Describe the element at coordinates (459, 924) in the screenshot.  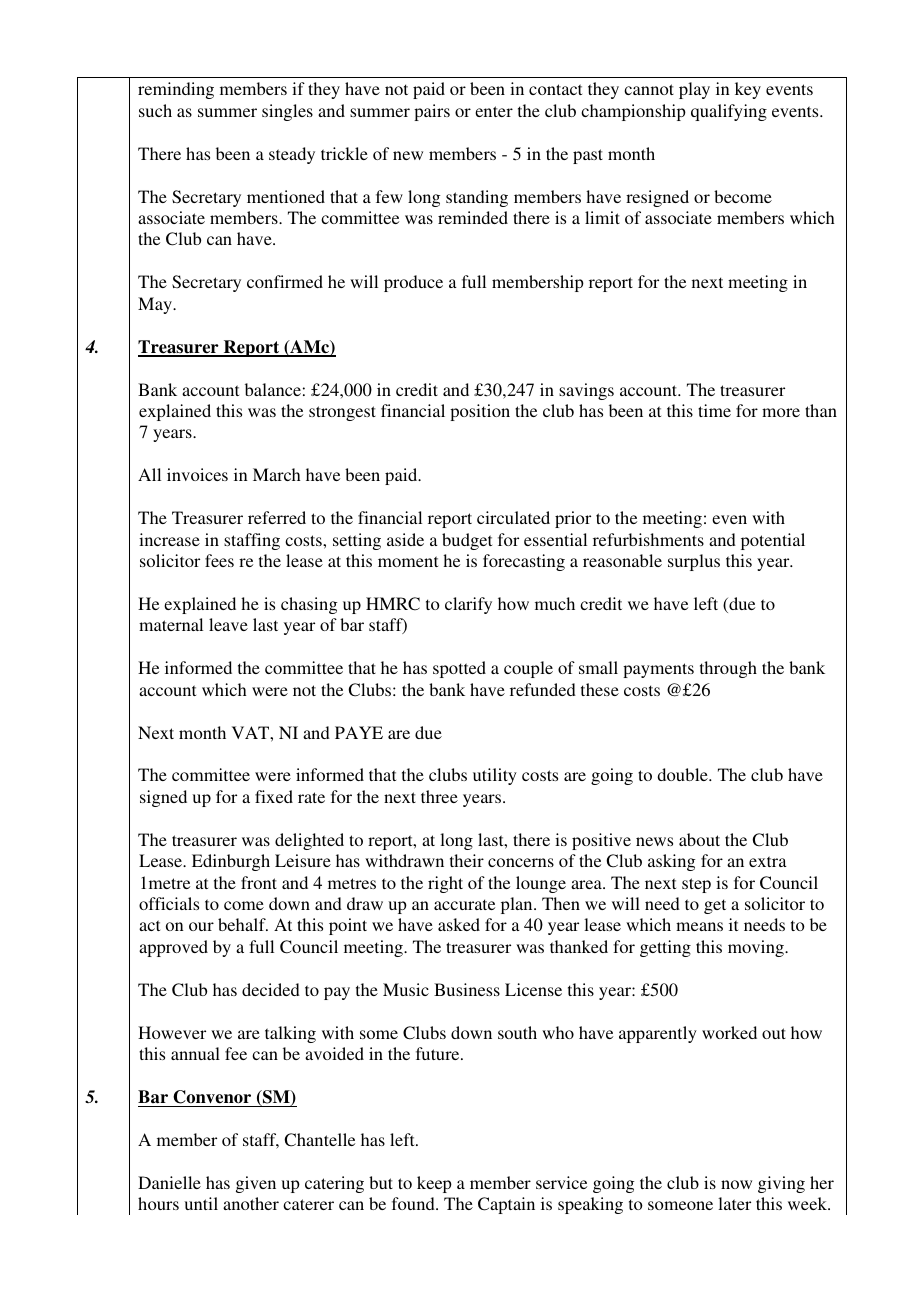
I see `asked` at that location.
